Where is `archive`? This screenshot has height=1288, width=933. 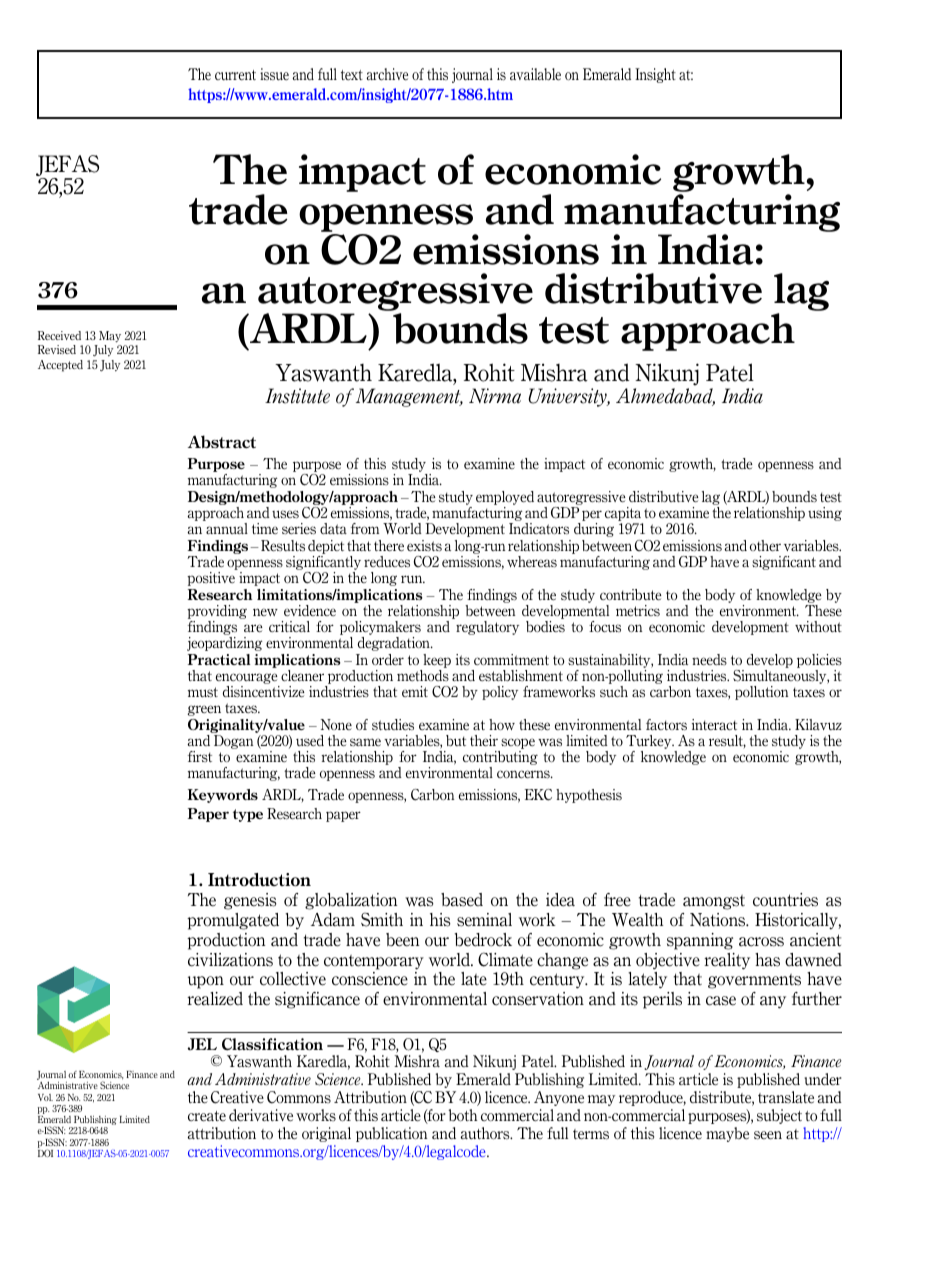
archive is located at coordinates (387, 74).
